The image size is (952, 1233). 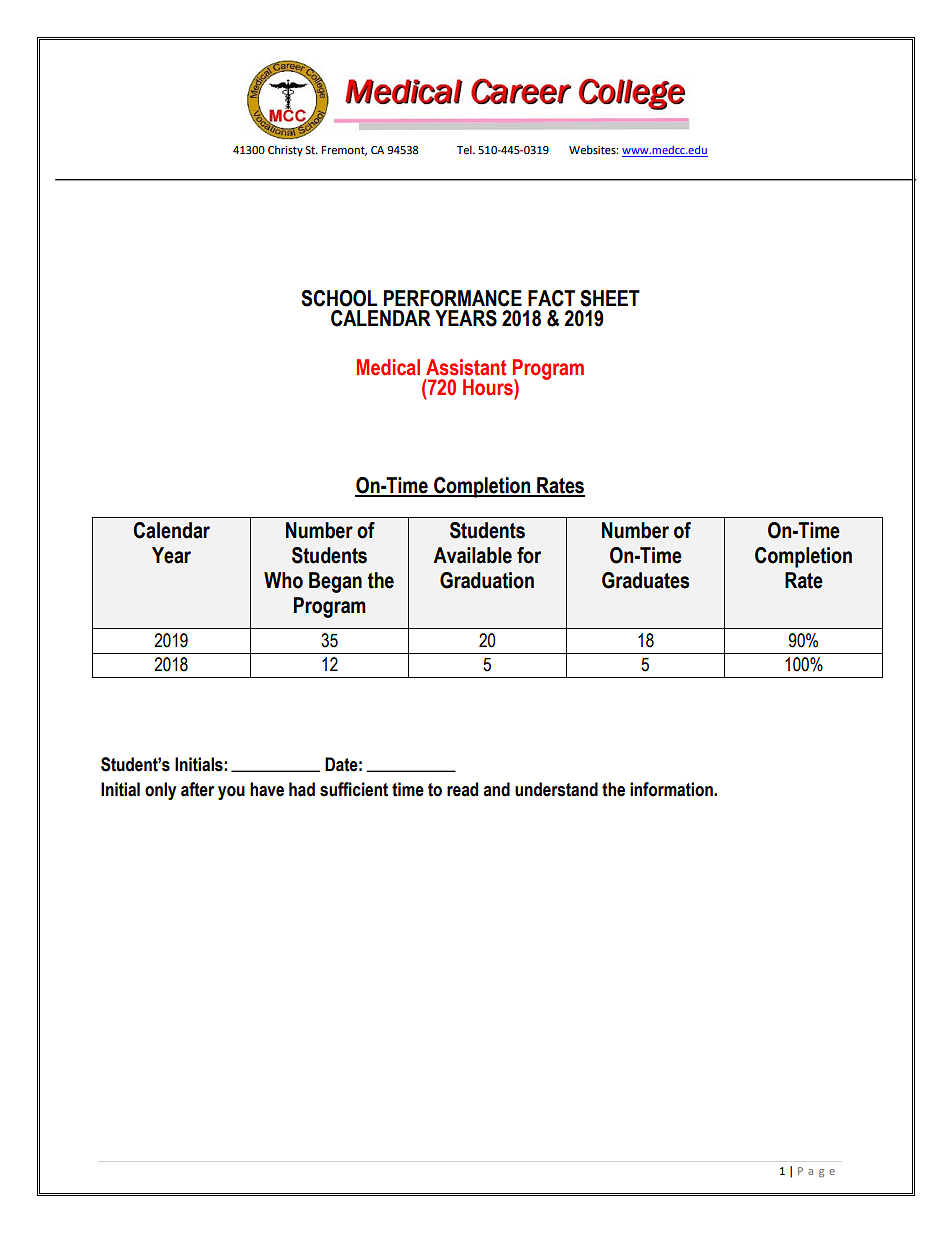 I want to click on Hours, so click(x=489, y=387).
